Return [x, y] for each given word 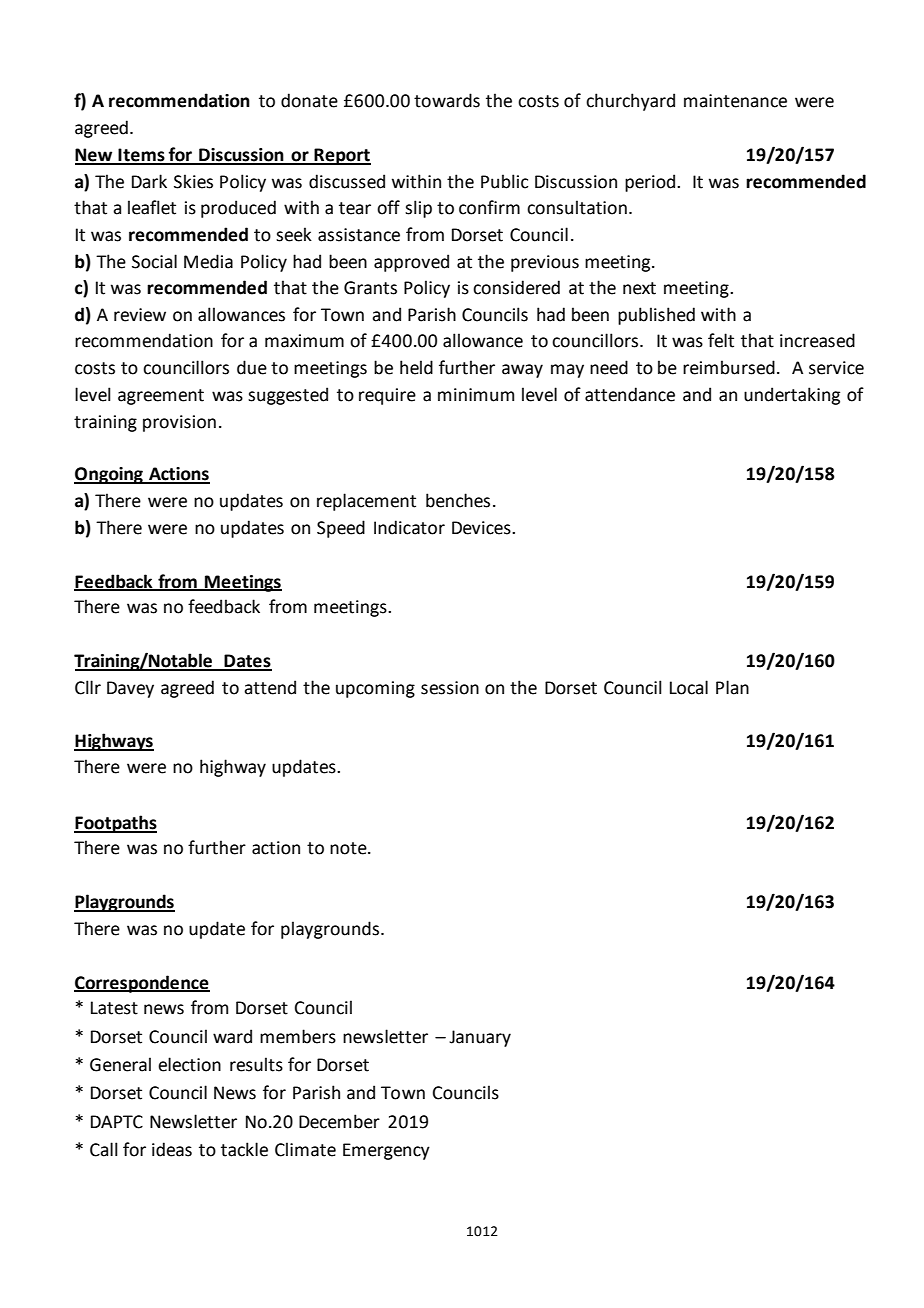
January [480, 1038]
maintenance [735, 101]
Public [504, 181]
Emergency [386, 1151]
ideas [172, 1149]
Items [142, 156]
